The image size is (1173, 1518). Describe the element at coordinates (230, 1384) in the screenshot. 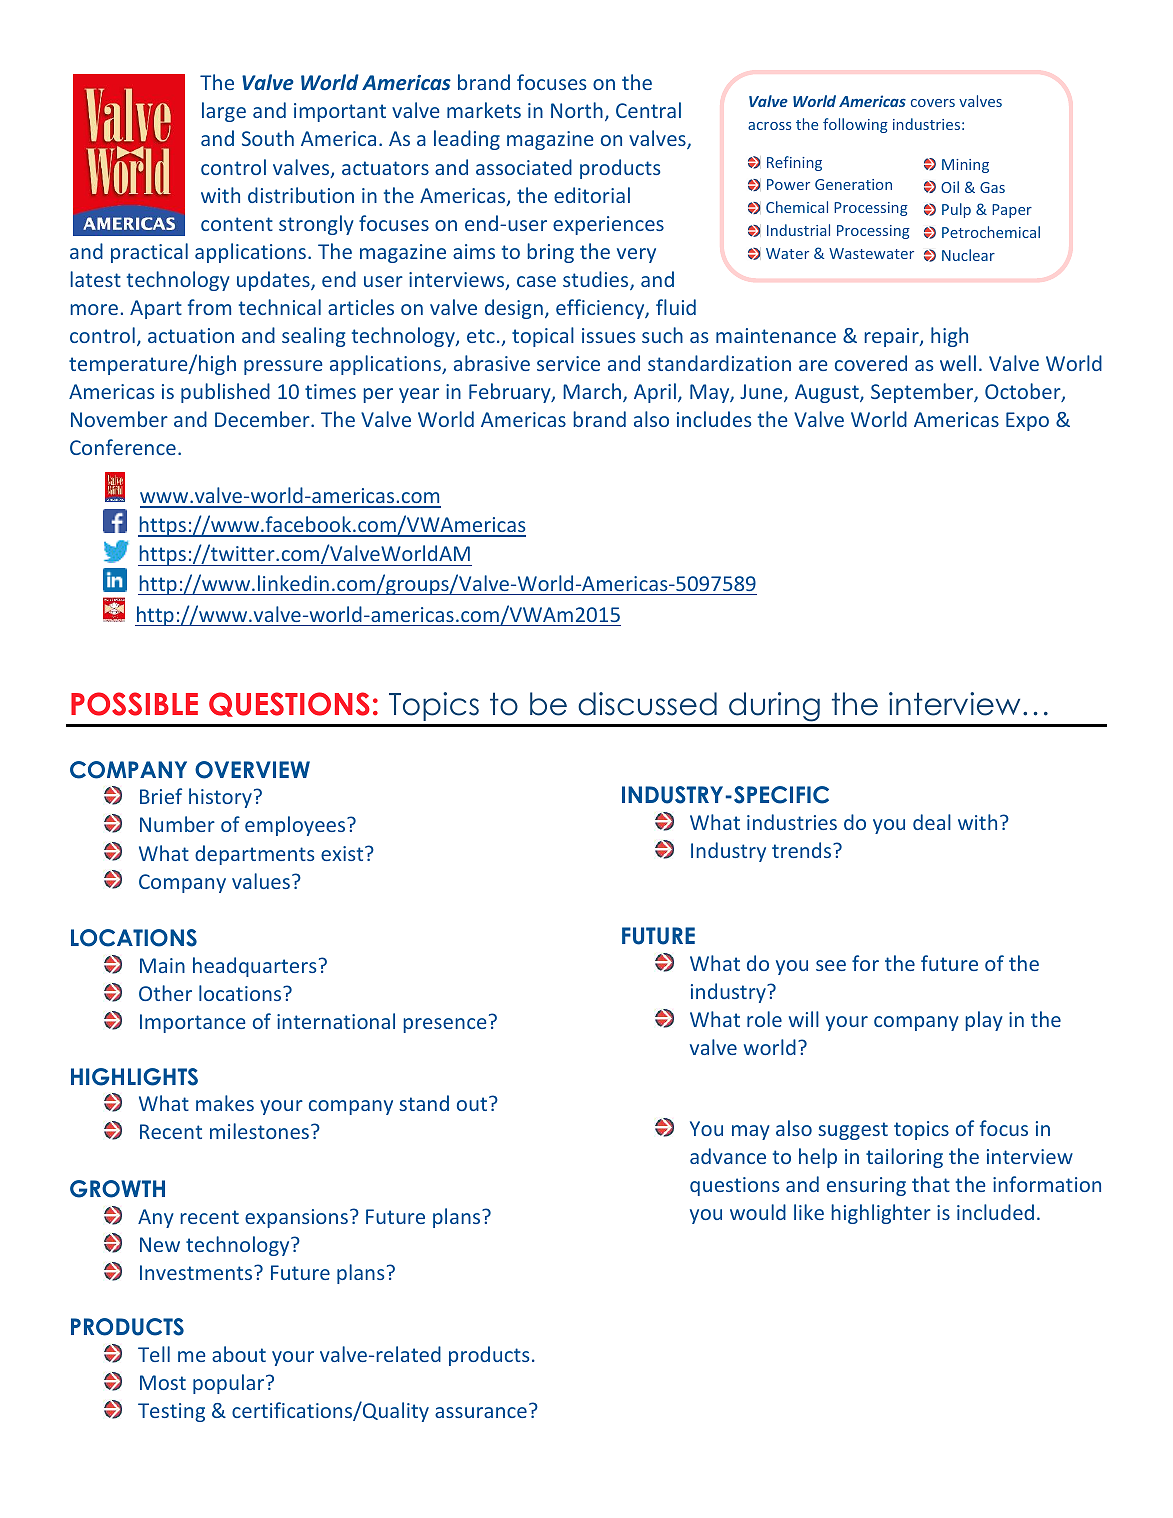

I see `popular` at that location.
